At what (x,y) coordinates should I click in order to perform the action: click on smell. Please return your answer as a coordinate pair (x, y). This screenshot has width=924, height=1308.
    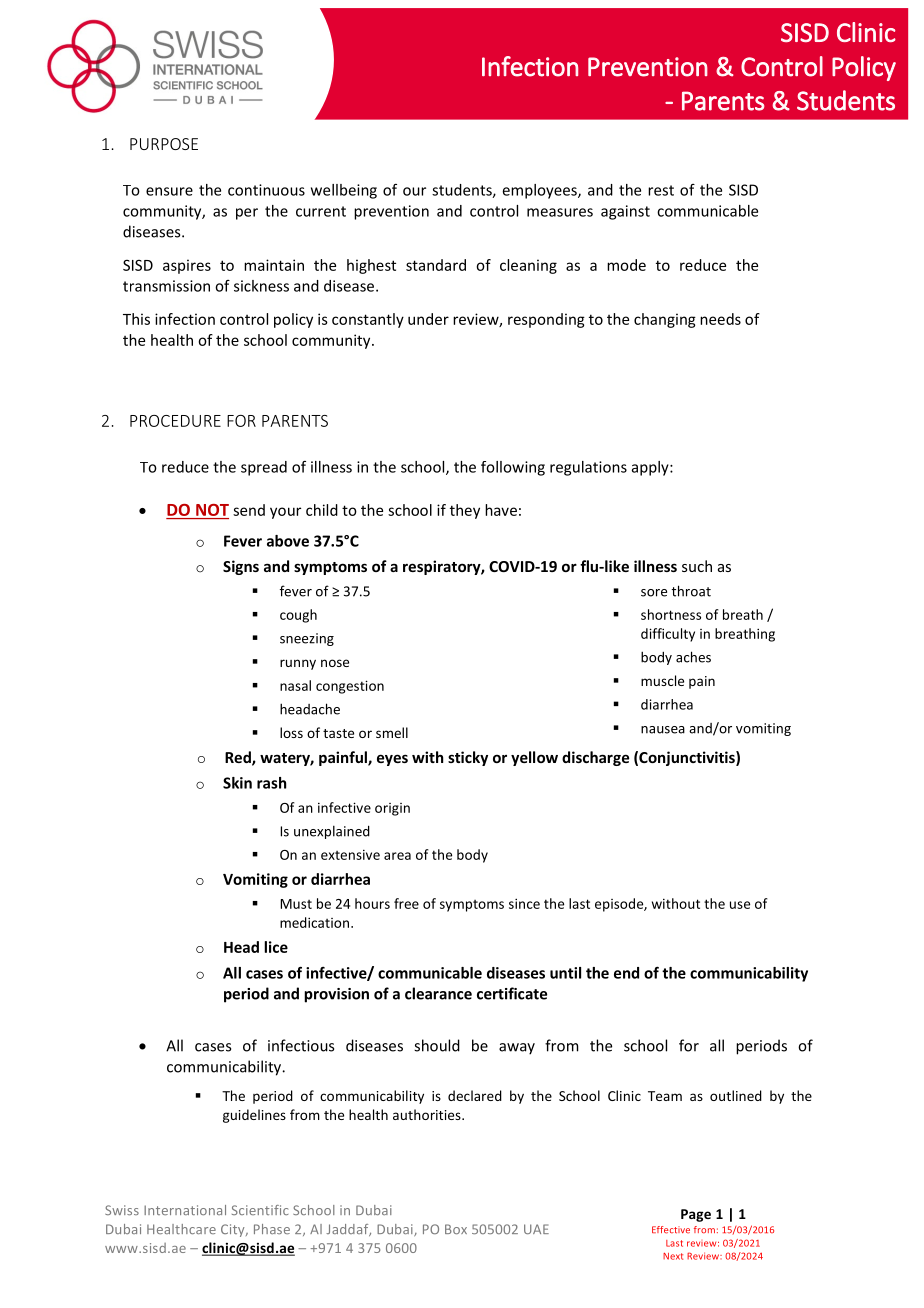
    Looking at the image, I should click on (392, 732).
